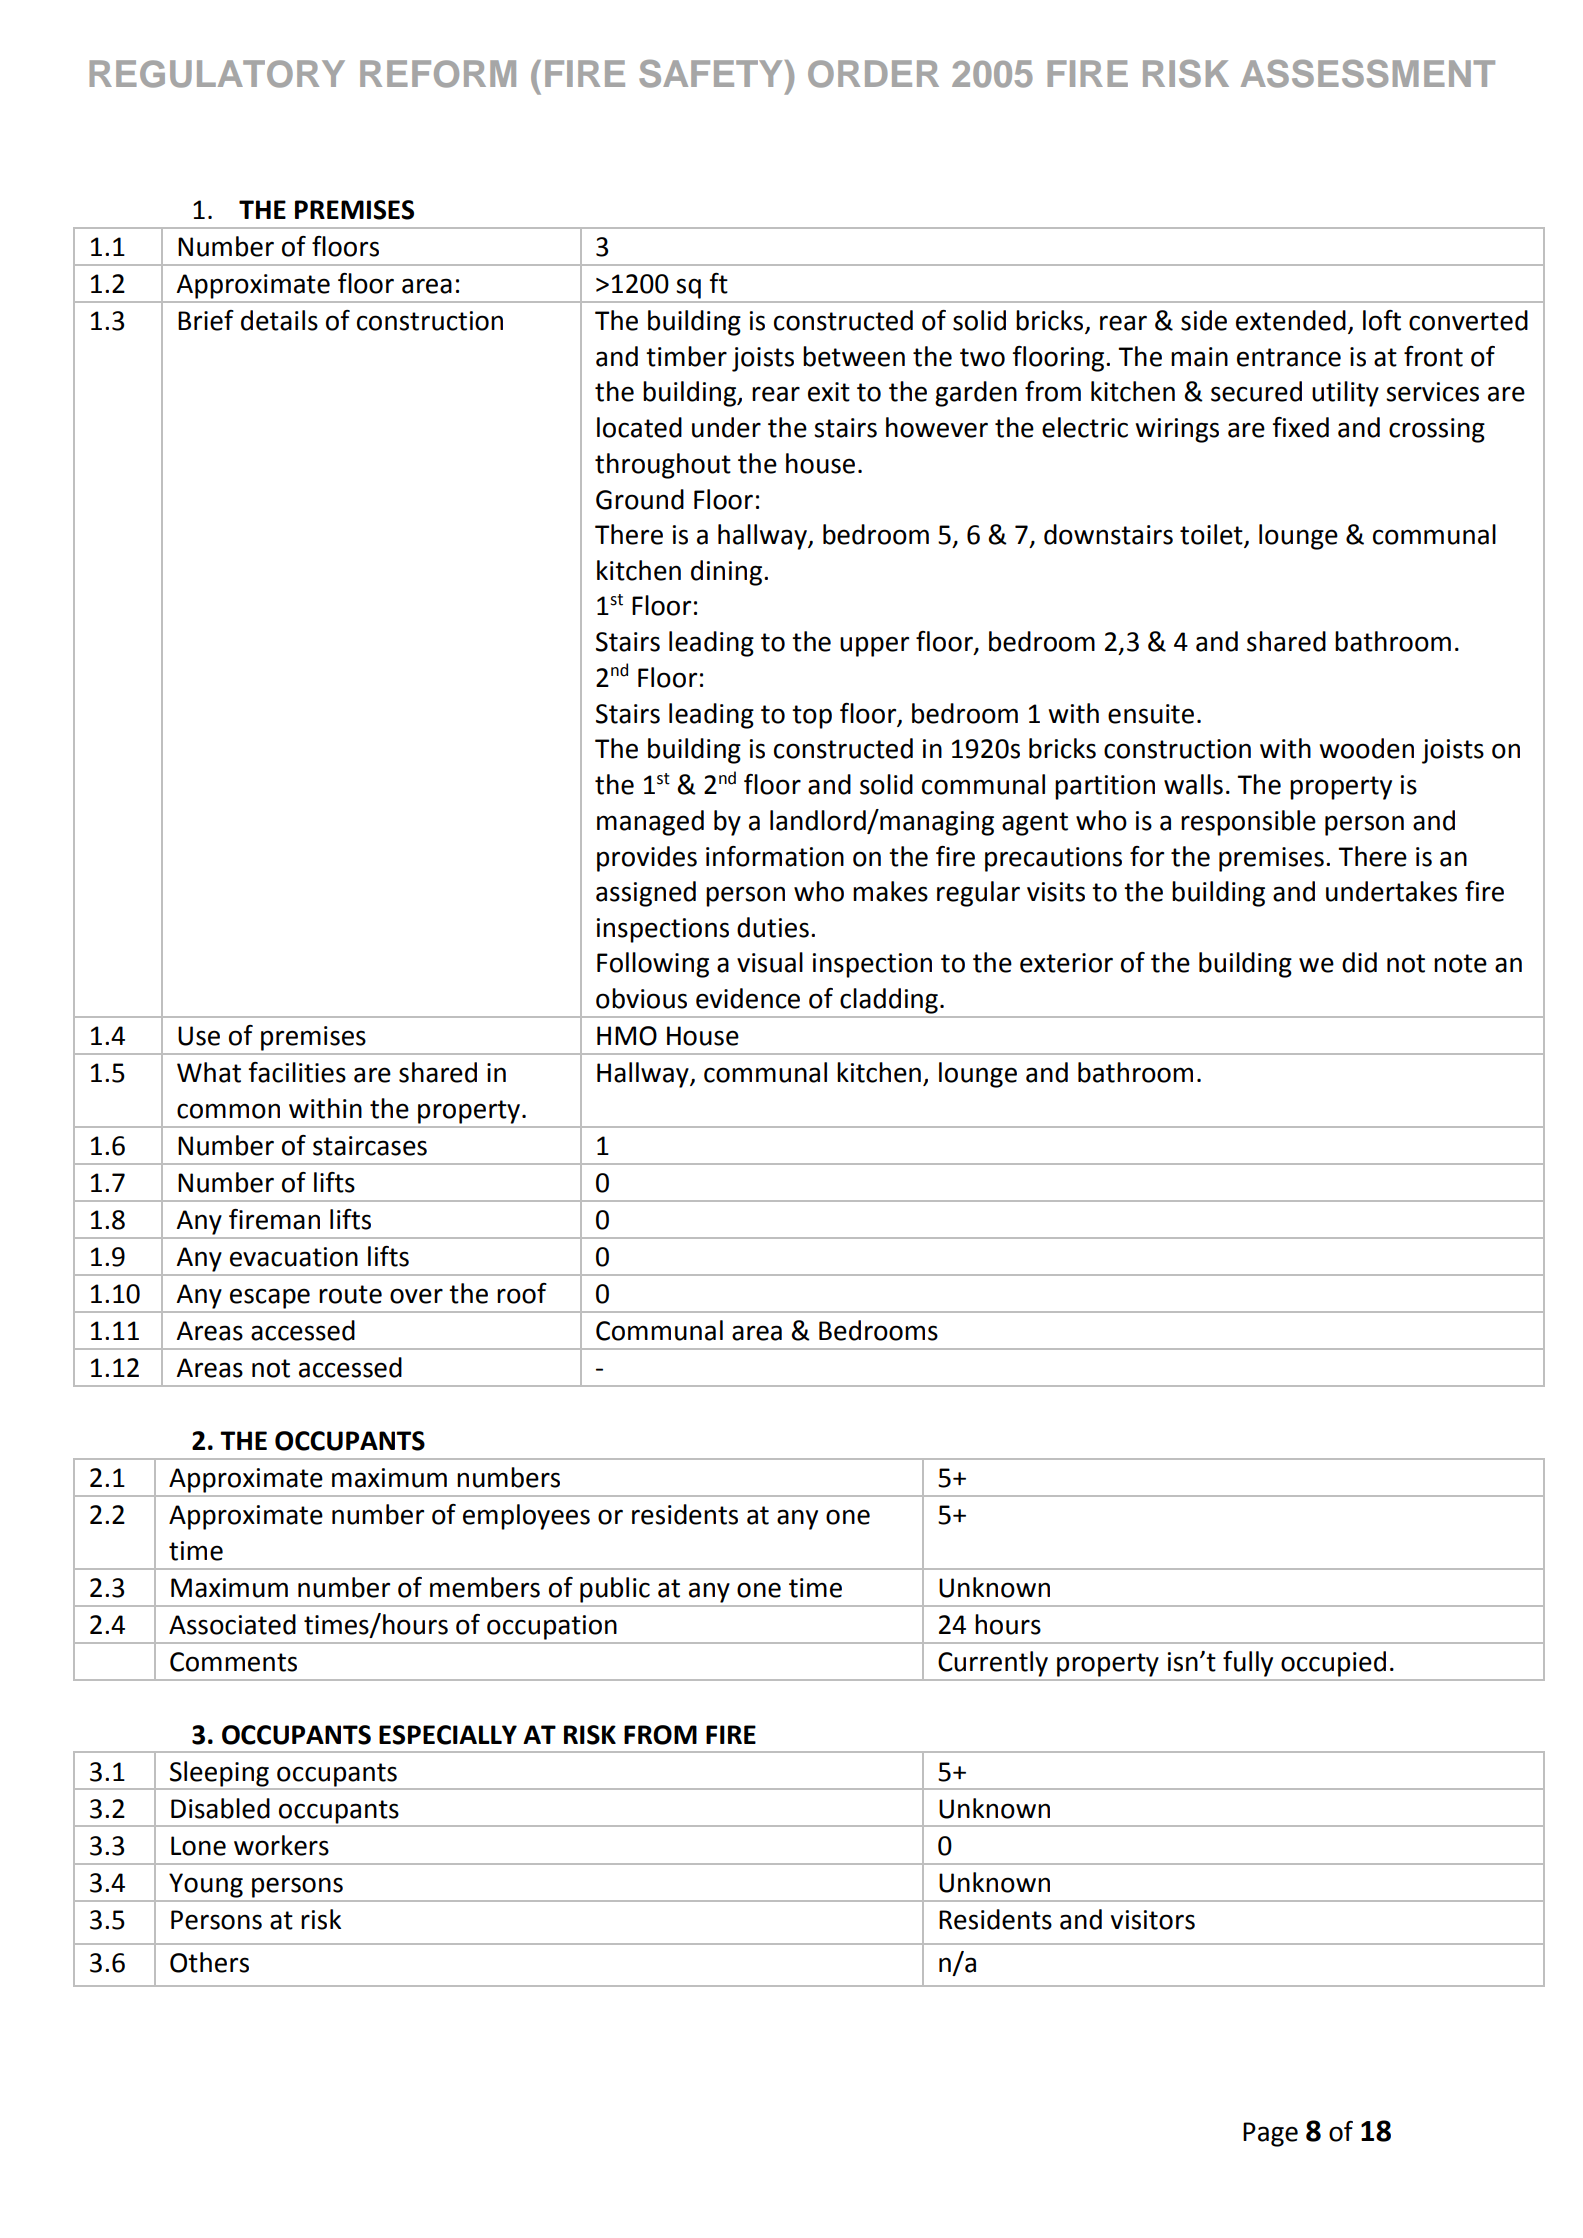  I want to click on REFORM, so click(438, 74).
